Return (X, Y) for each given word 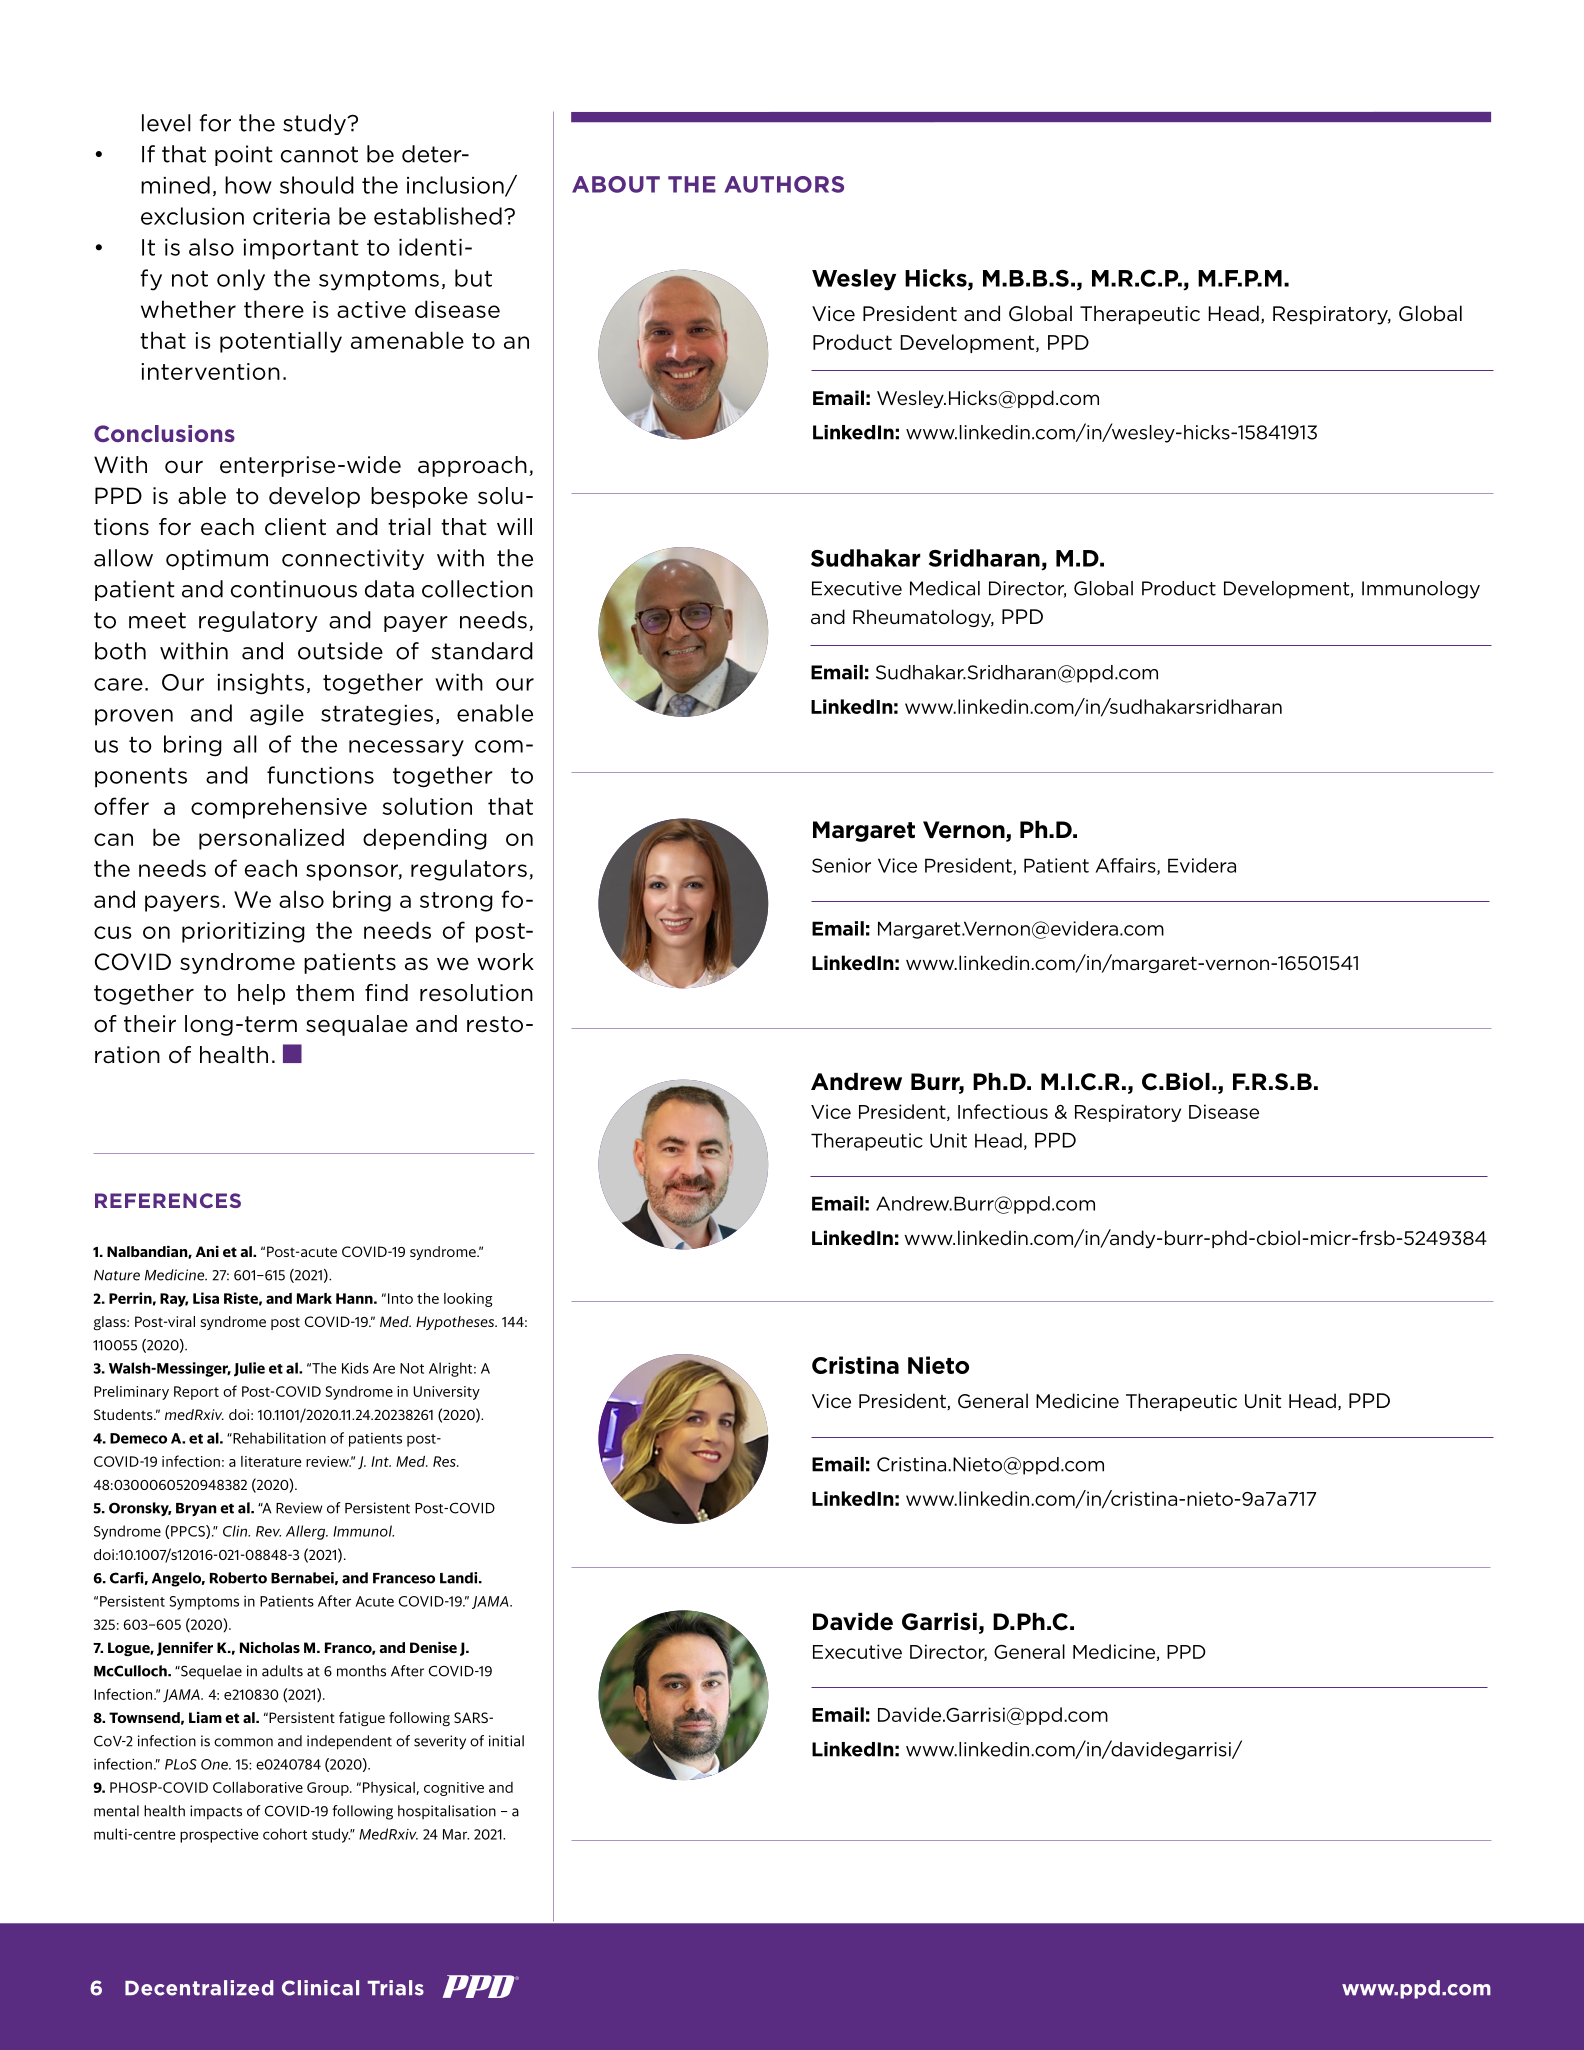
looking (468, 1300)
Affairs (1127, 866)
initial (506, 1741)
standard (482, 651)
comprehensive (279, 808)
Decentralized (199, 1988)
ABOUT (616, 184)
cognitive (454, 1789)
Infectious (1003, 1111)
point (244, 155)
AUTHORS (784, 184)
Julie (249, 1369)
